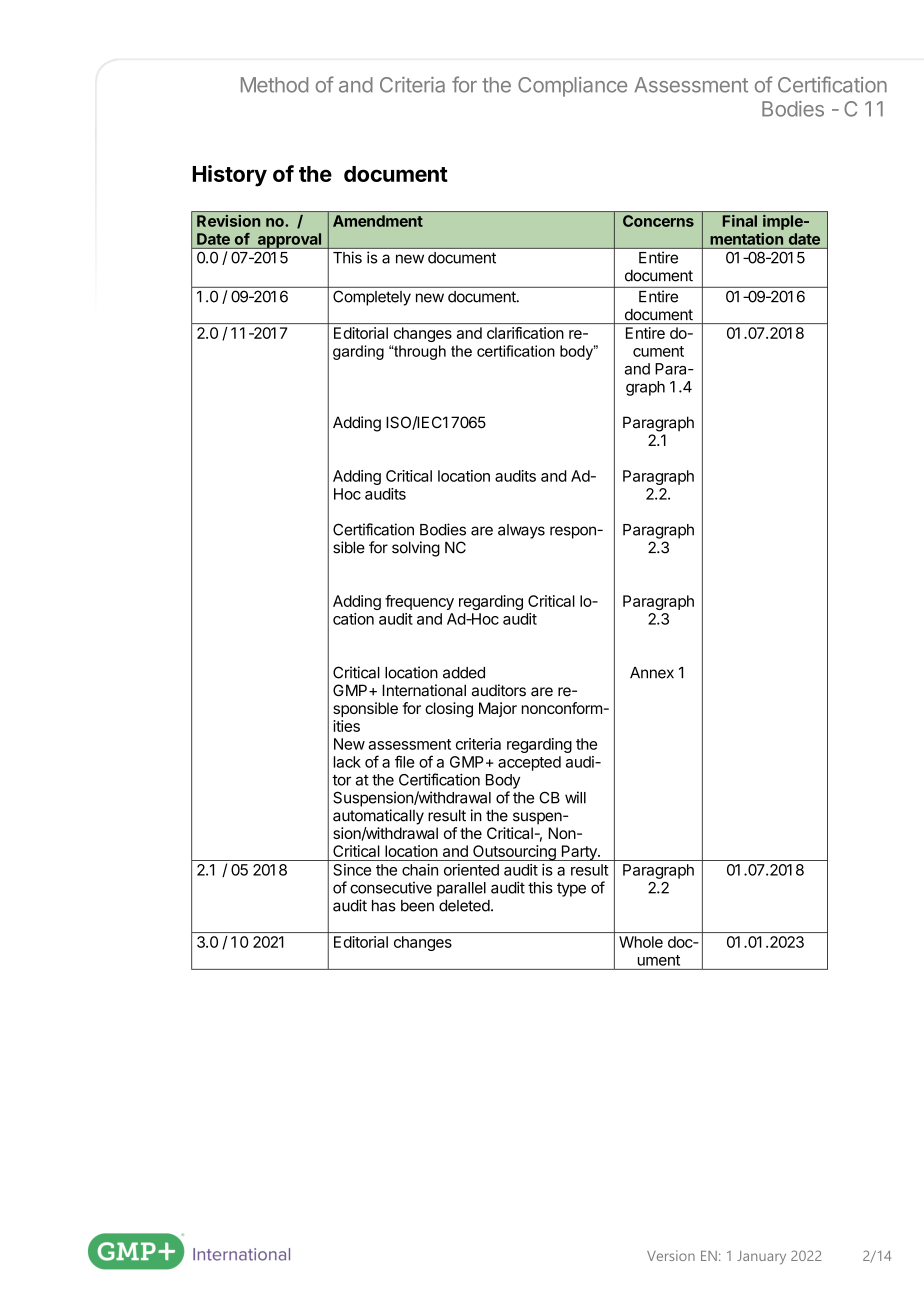 The height and width of the image is (1308, 924). Describe the element at coordinates (572, 87) in the image. I see `Compliance` at that location.
